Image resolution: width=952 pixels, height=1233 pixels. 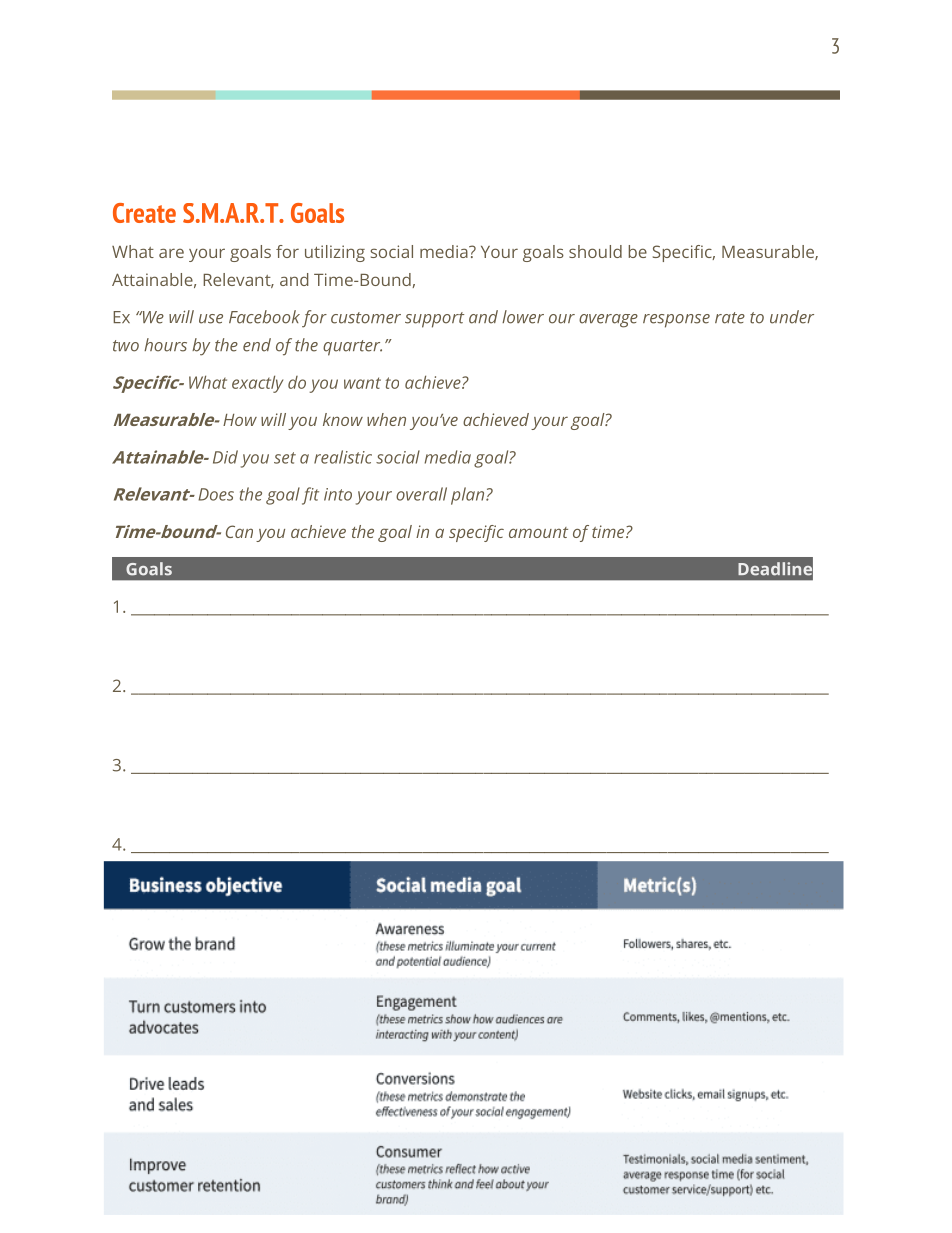 What do you see at coordinates (335, 253) in the screenshot?
I see `utilizing` at bounding box center [335, 253].
